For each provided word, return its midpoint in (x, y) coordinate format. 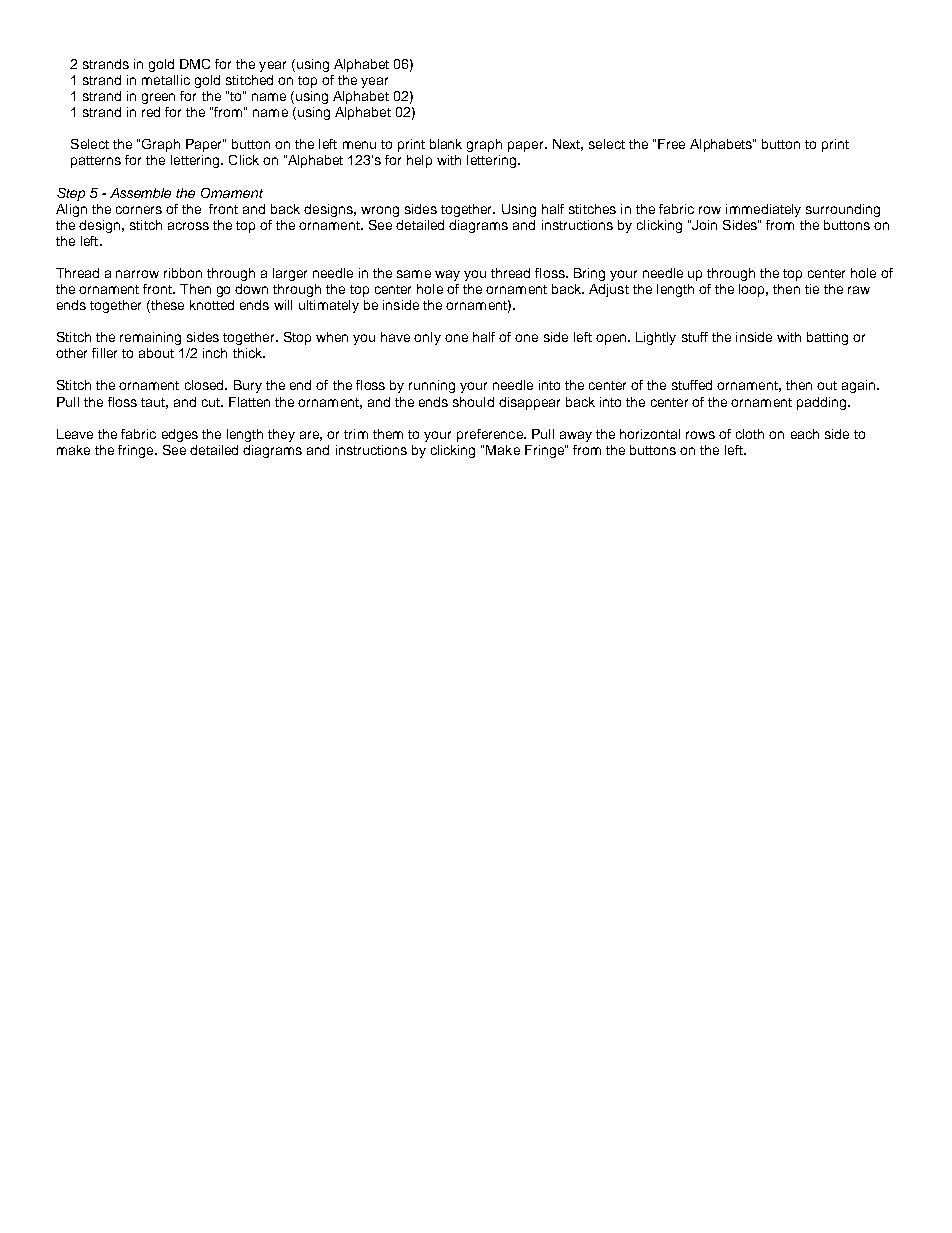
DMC (195, 64)
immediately (763, 210)
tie (812, 289)
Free (671, 144)
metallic (166, 80)
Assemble (140, 193)
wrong (380, 211)
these (166, 306)
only (427, 338)
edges (180, 435)
